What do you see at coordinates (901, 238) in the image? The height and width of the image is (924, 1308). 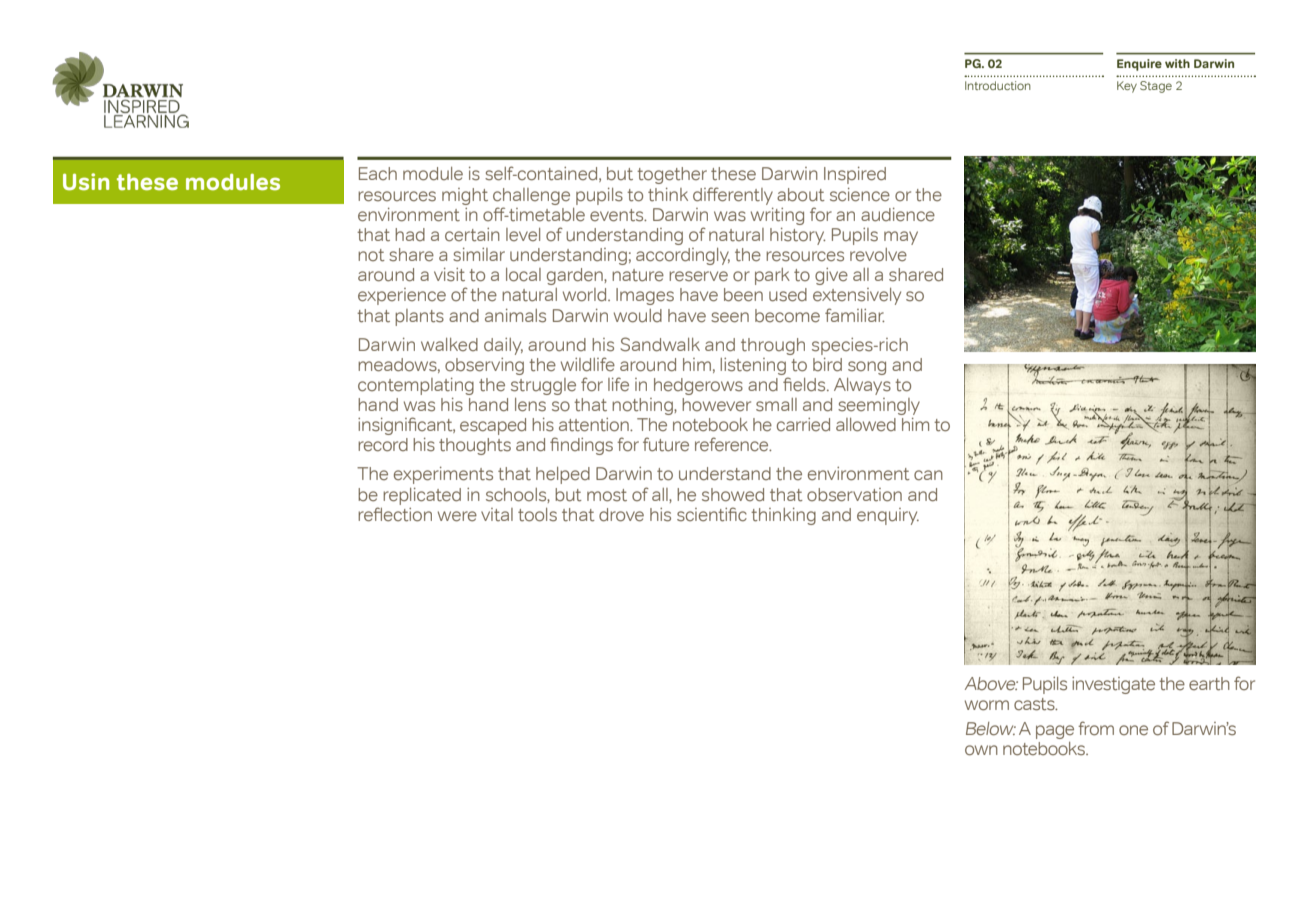 I see `may` at bounding box center [901, 238].
